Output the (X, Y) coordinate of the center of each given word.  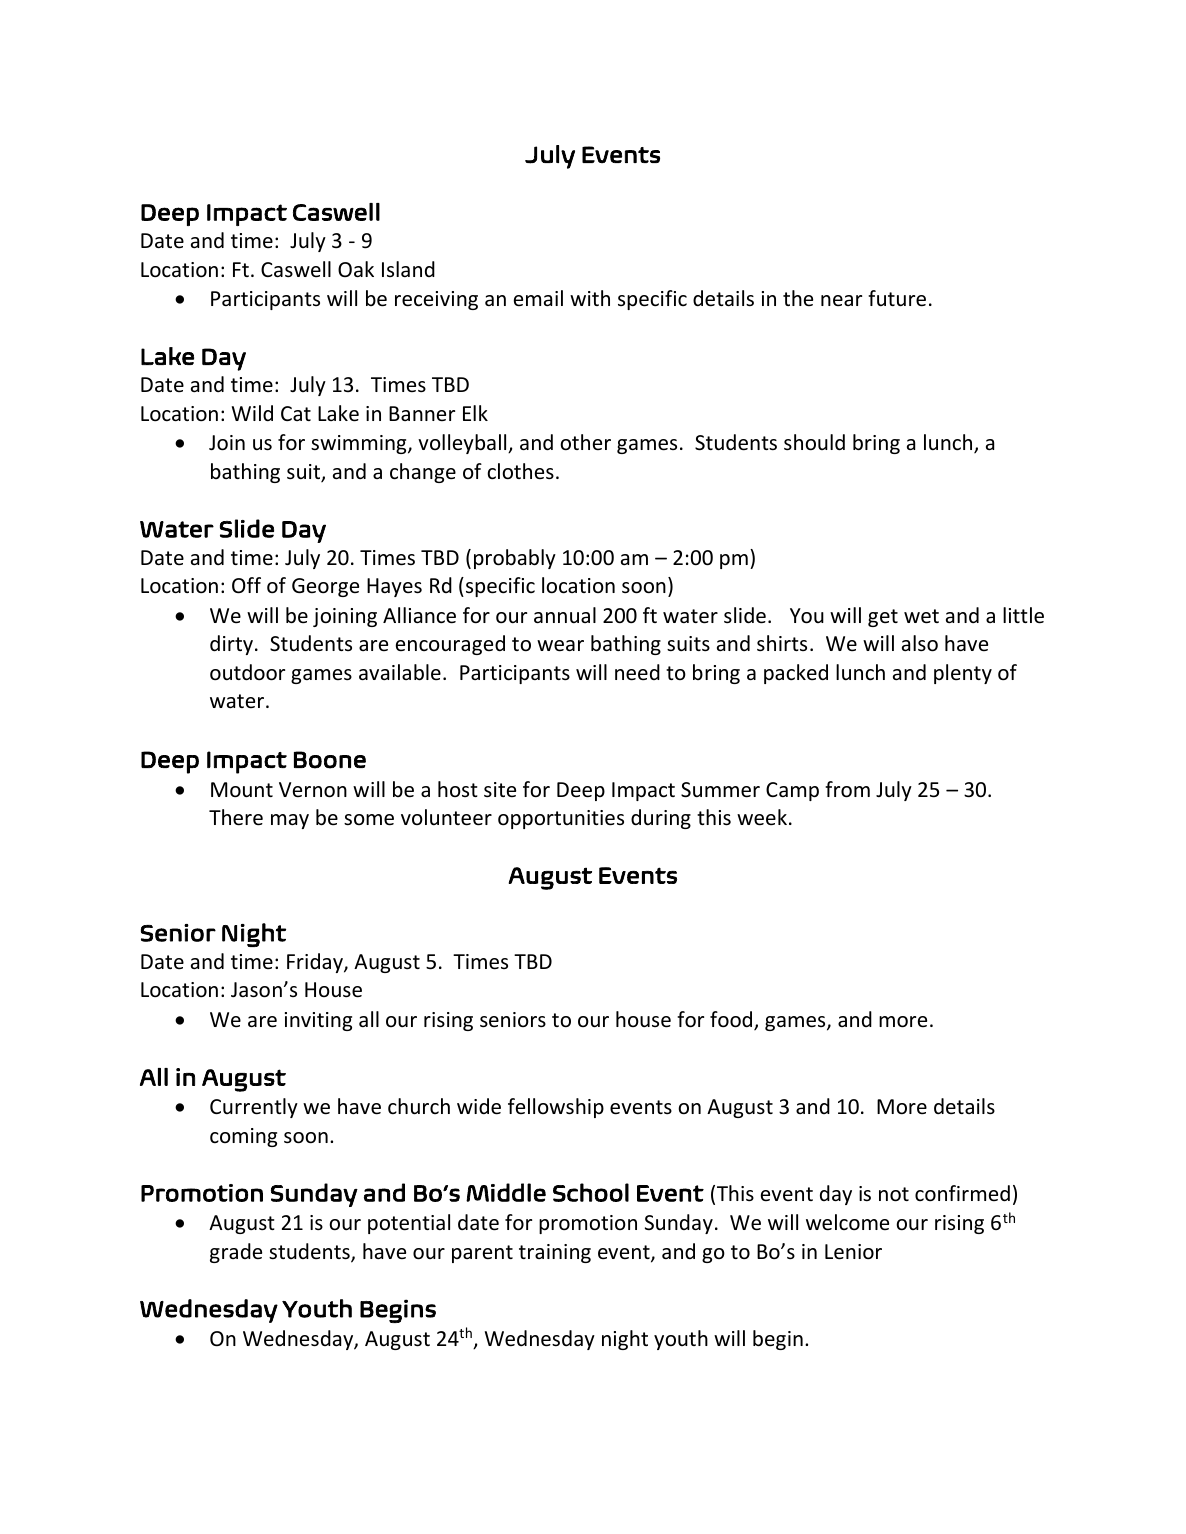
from (847, 789)
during (661, 819)
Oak (356, 269)
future (897, 298)
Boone (330, 760)
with (590, 298)
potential (409, 1224)
